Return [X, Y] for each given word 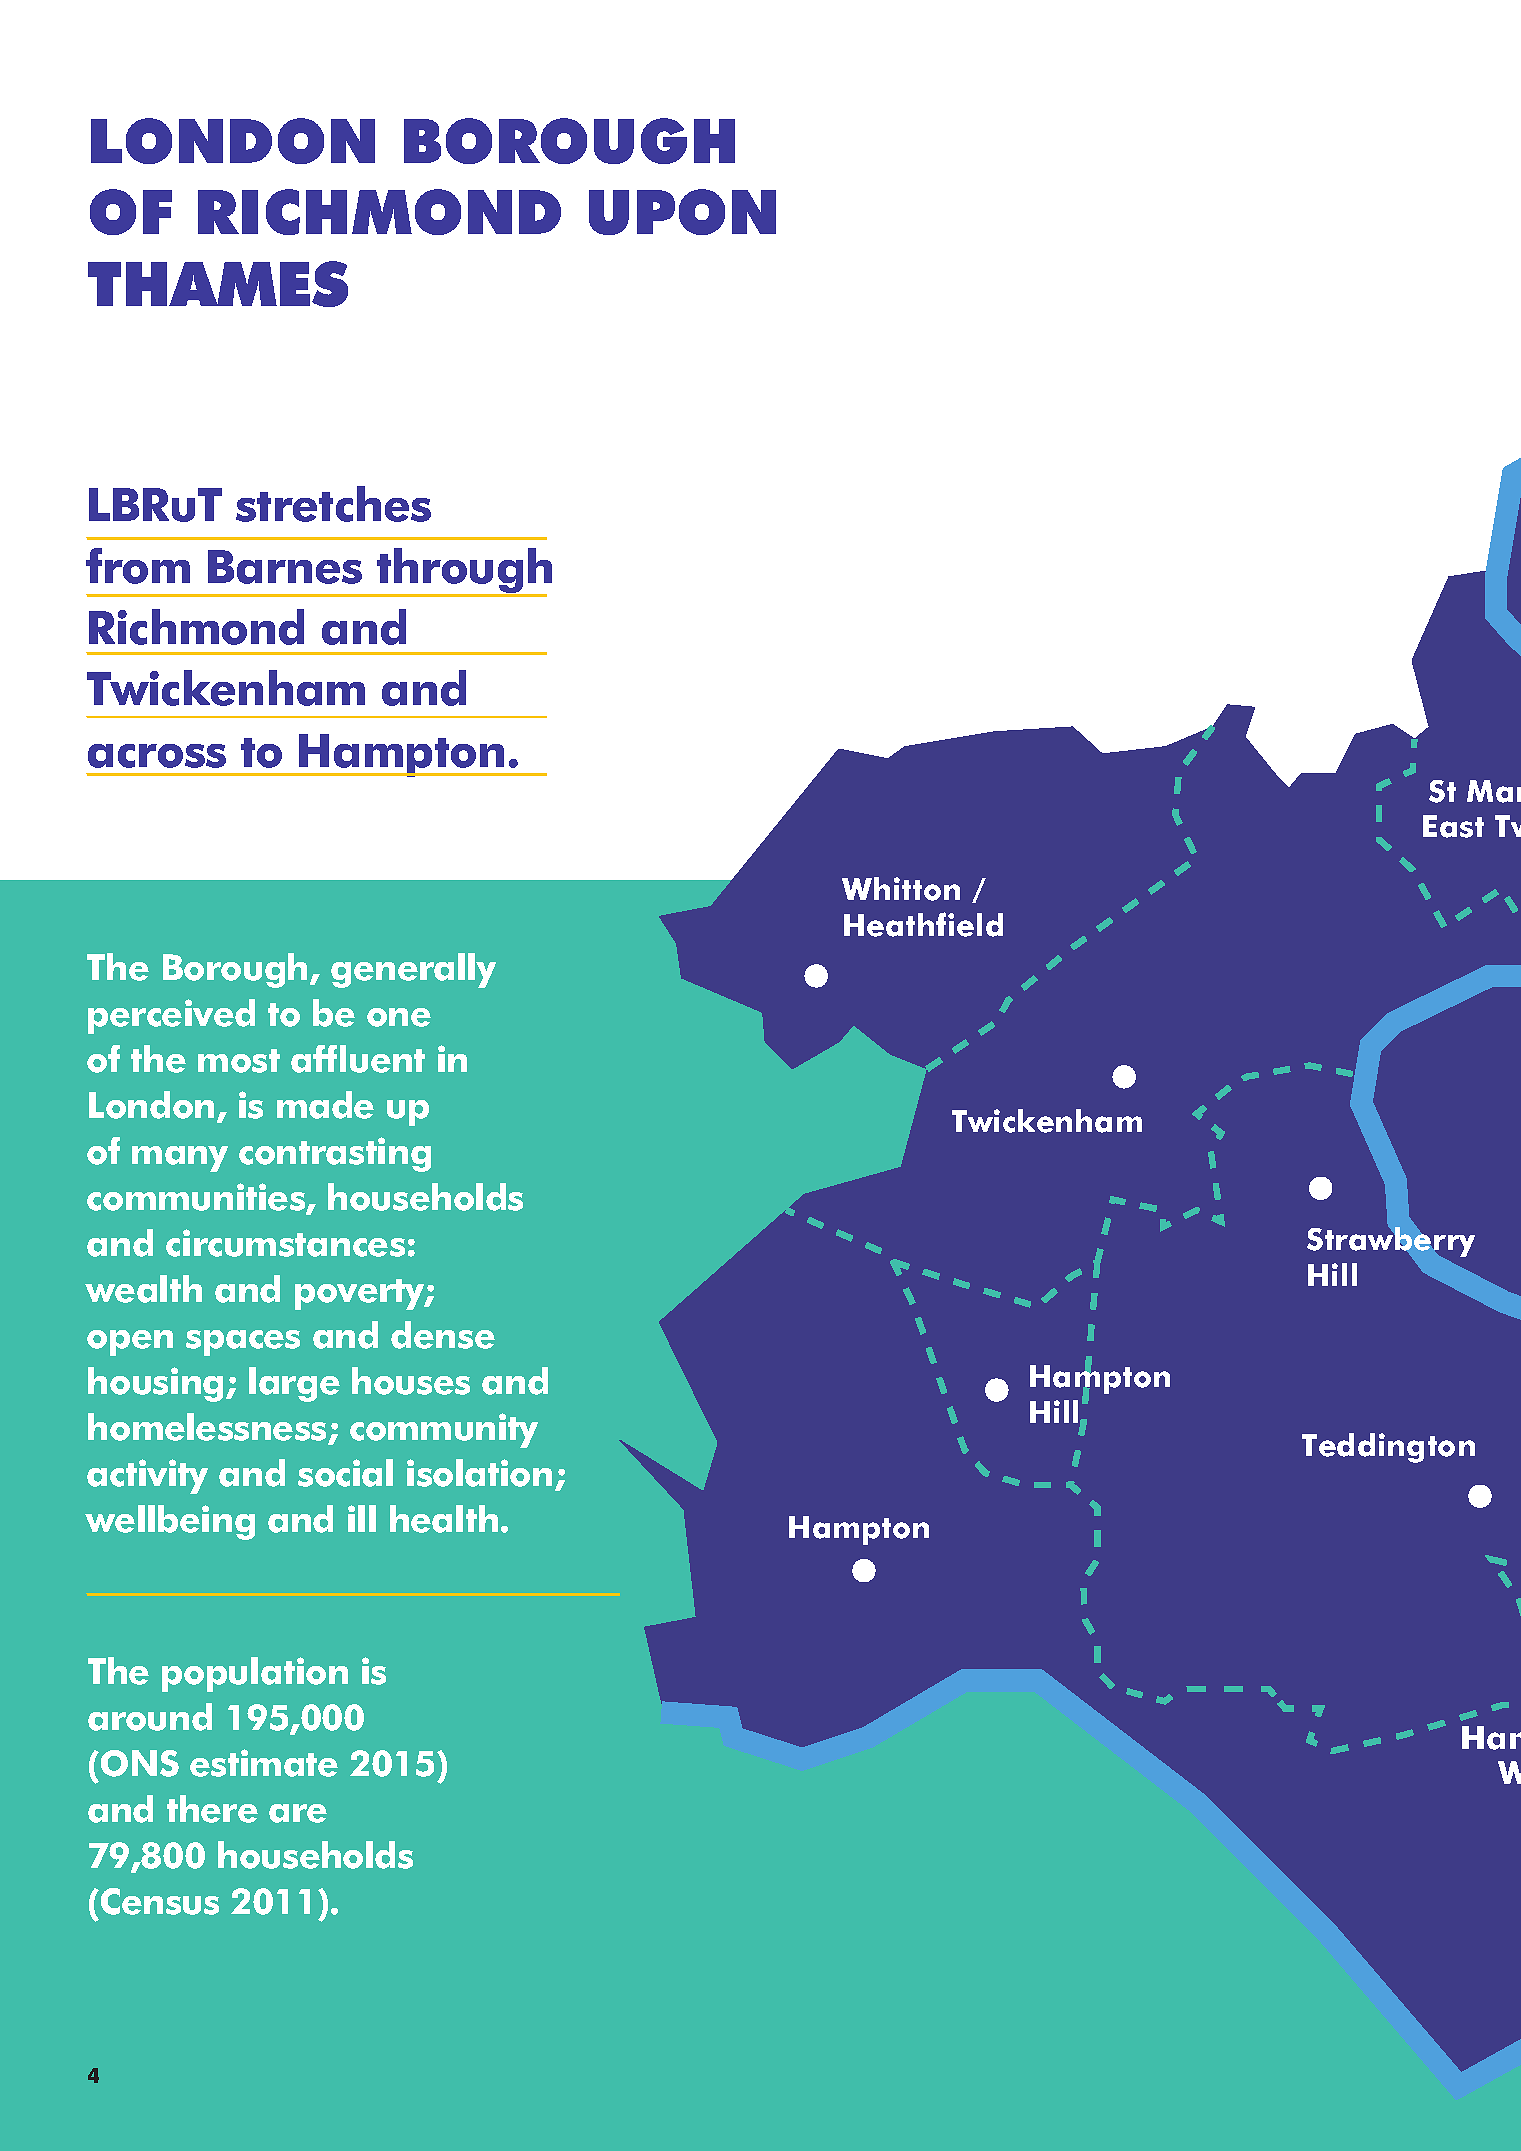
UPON [682, 212]
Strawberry [1391, 1242]
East [1453, 826]
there [212, 1809]
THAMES [218, 284]
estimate [264, 1763]
